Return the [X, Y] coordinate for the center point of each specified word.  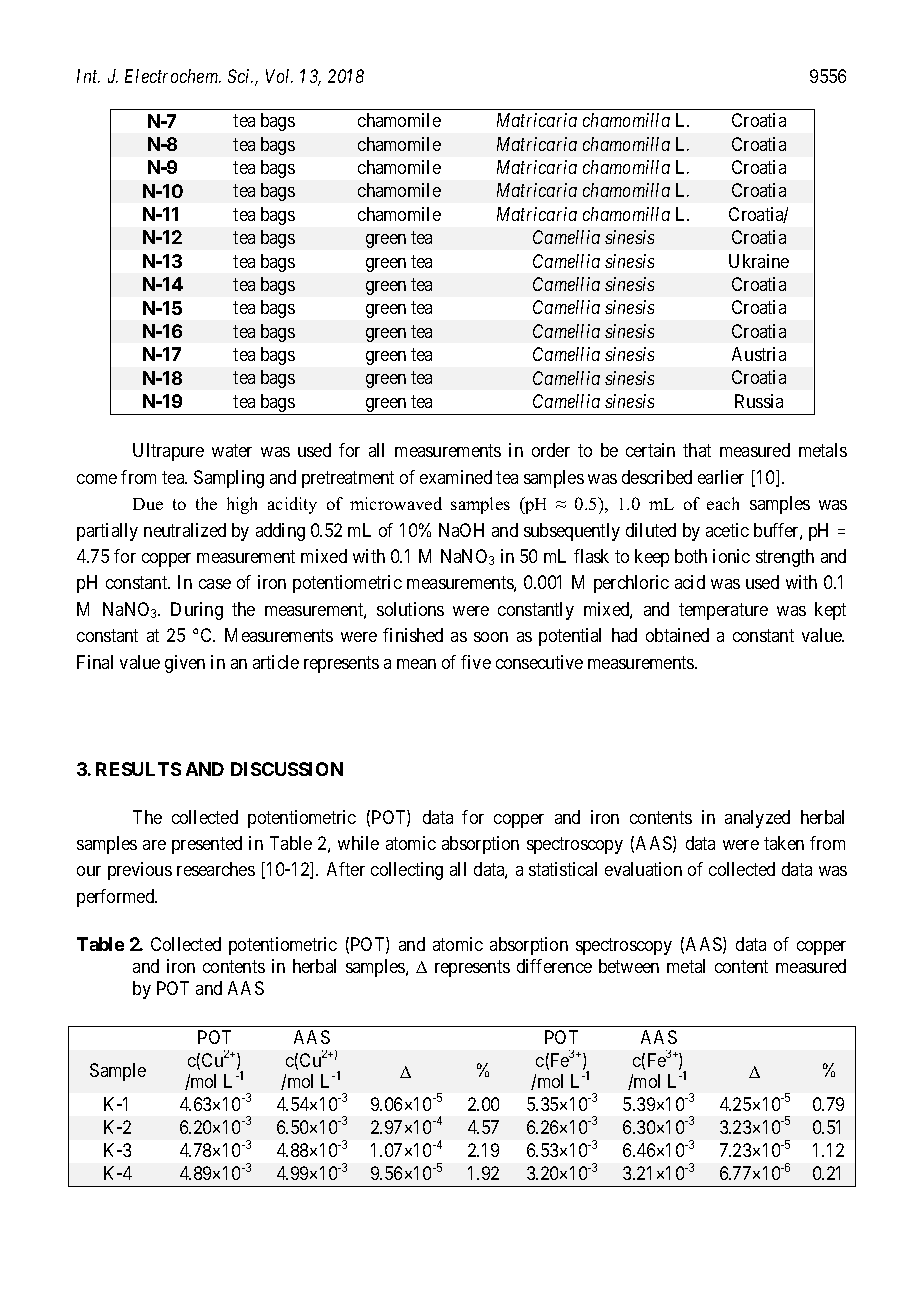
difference [554, 966]
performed [117, 898]
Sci [240, 76]
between [629, 966]
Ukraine [759, 261]
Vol [279, 76]
